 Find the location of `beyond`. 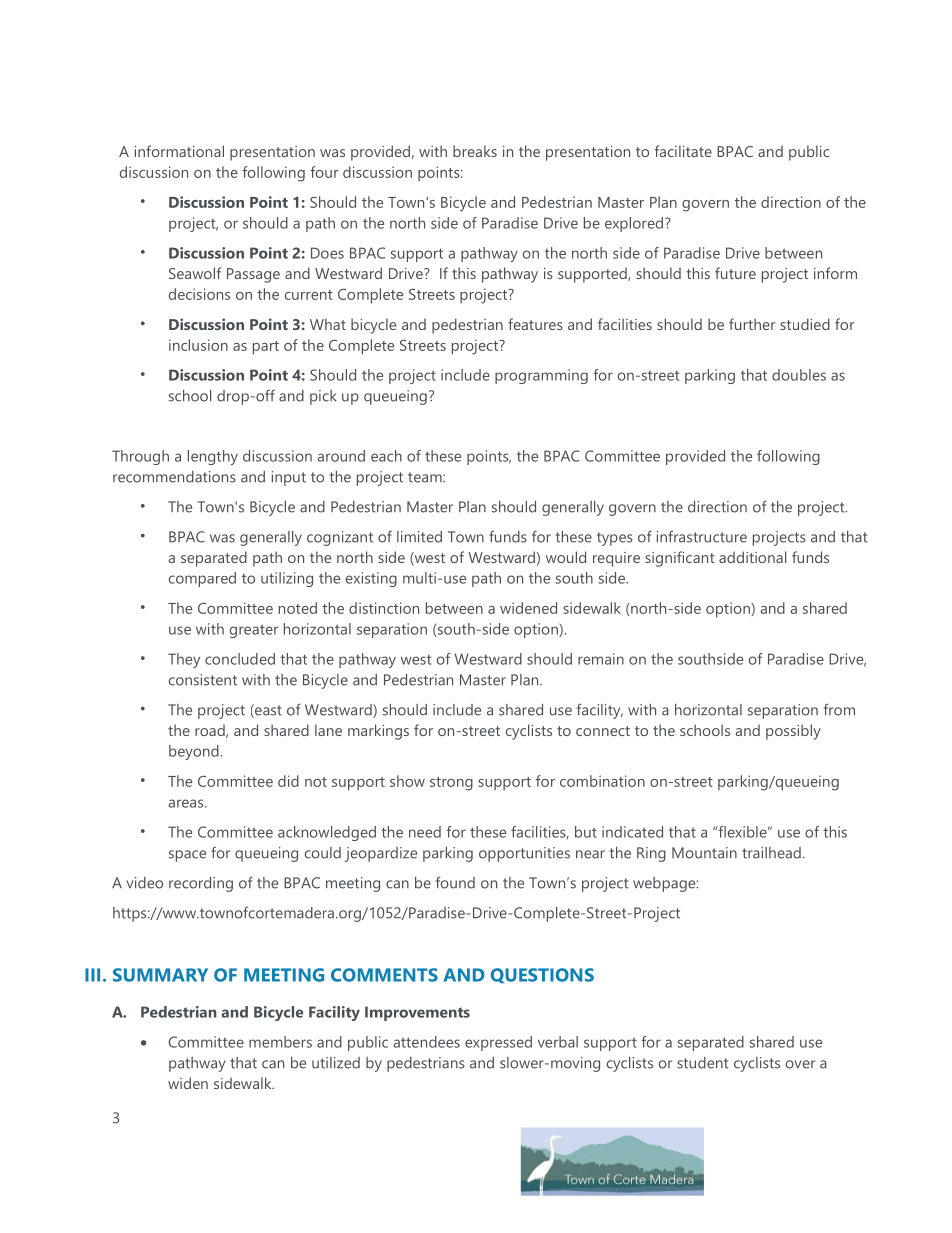

beyond is located at coordinates (194, 752).
